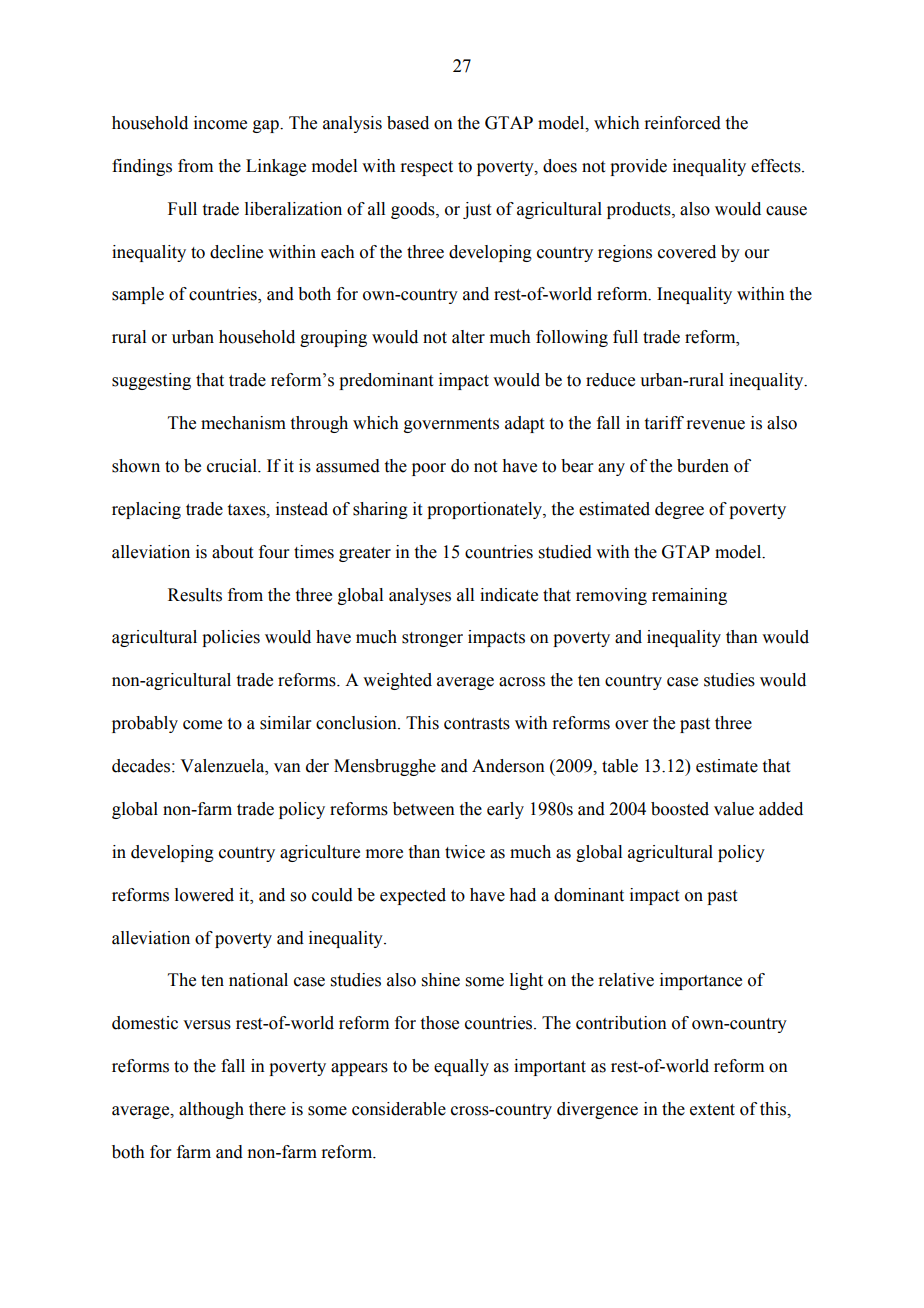  Describe the element at coordinates (734, 809) in the document. I see `value` at that location.
